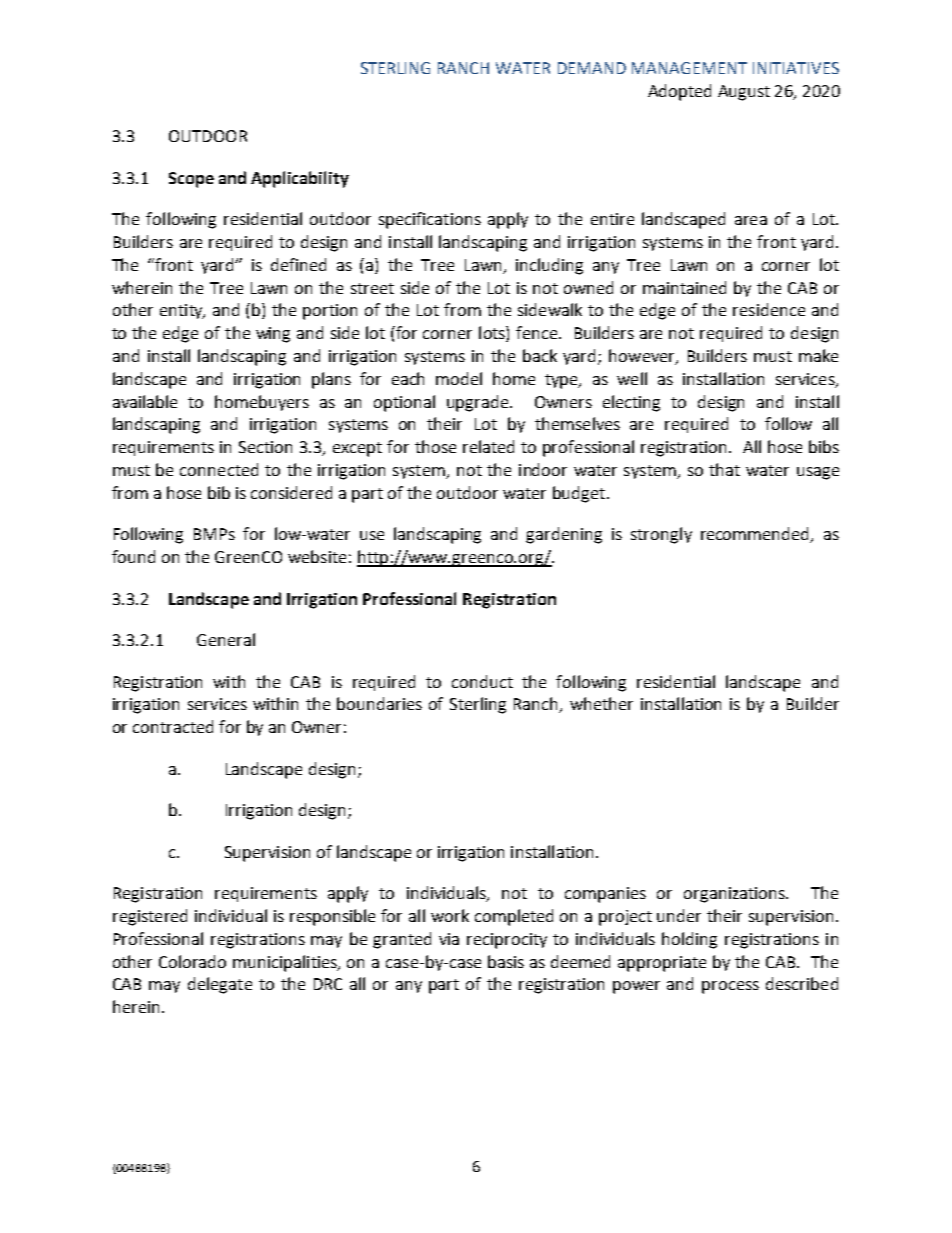  What do you see at coordinates (506, 961) in the screenshot?
I see `basis` at bounding box center [506, 961].
